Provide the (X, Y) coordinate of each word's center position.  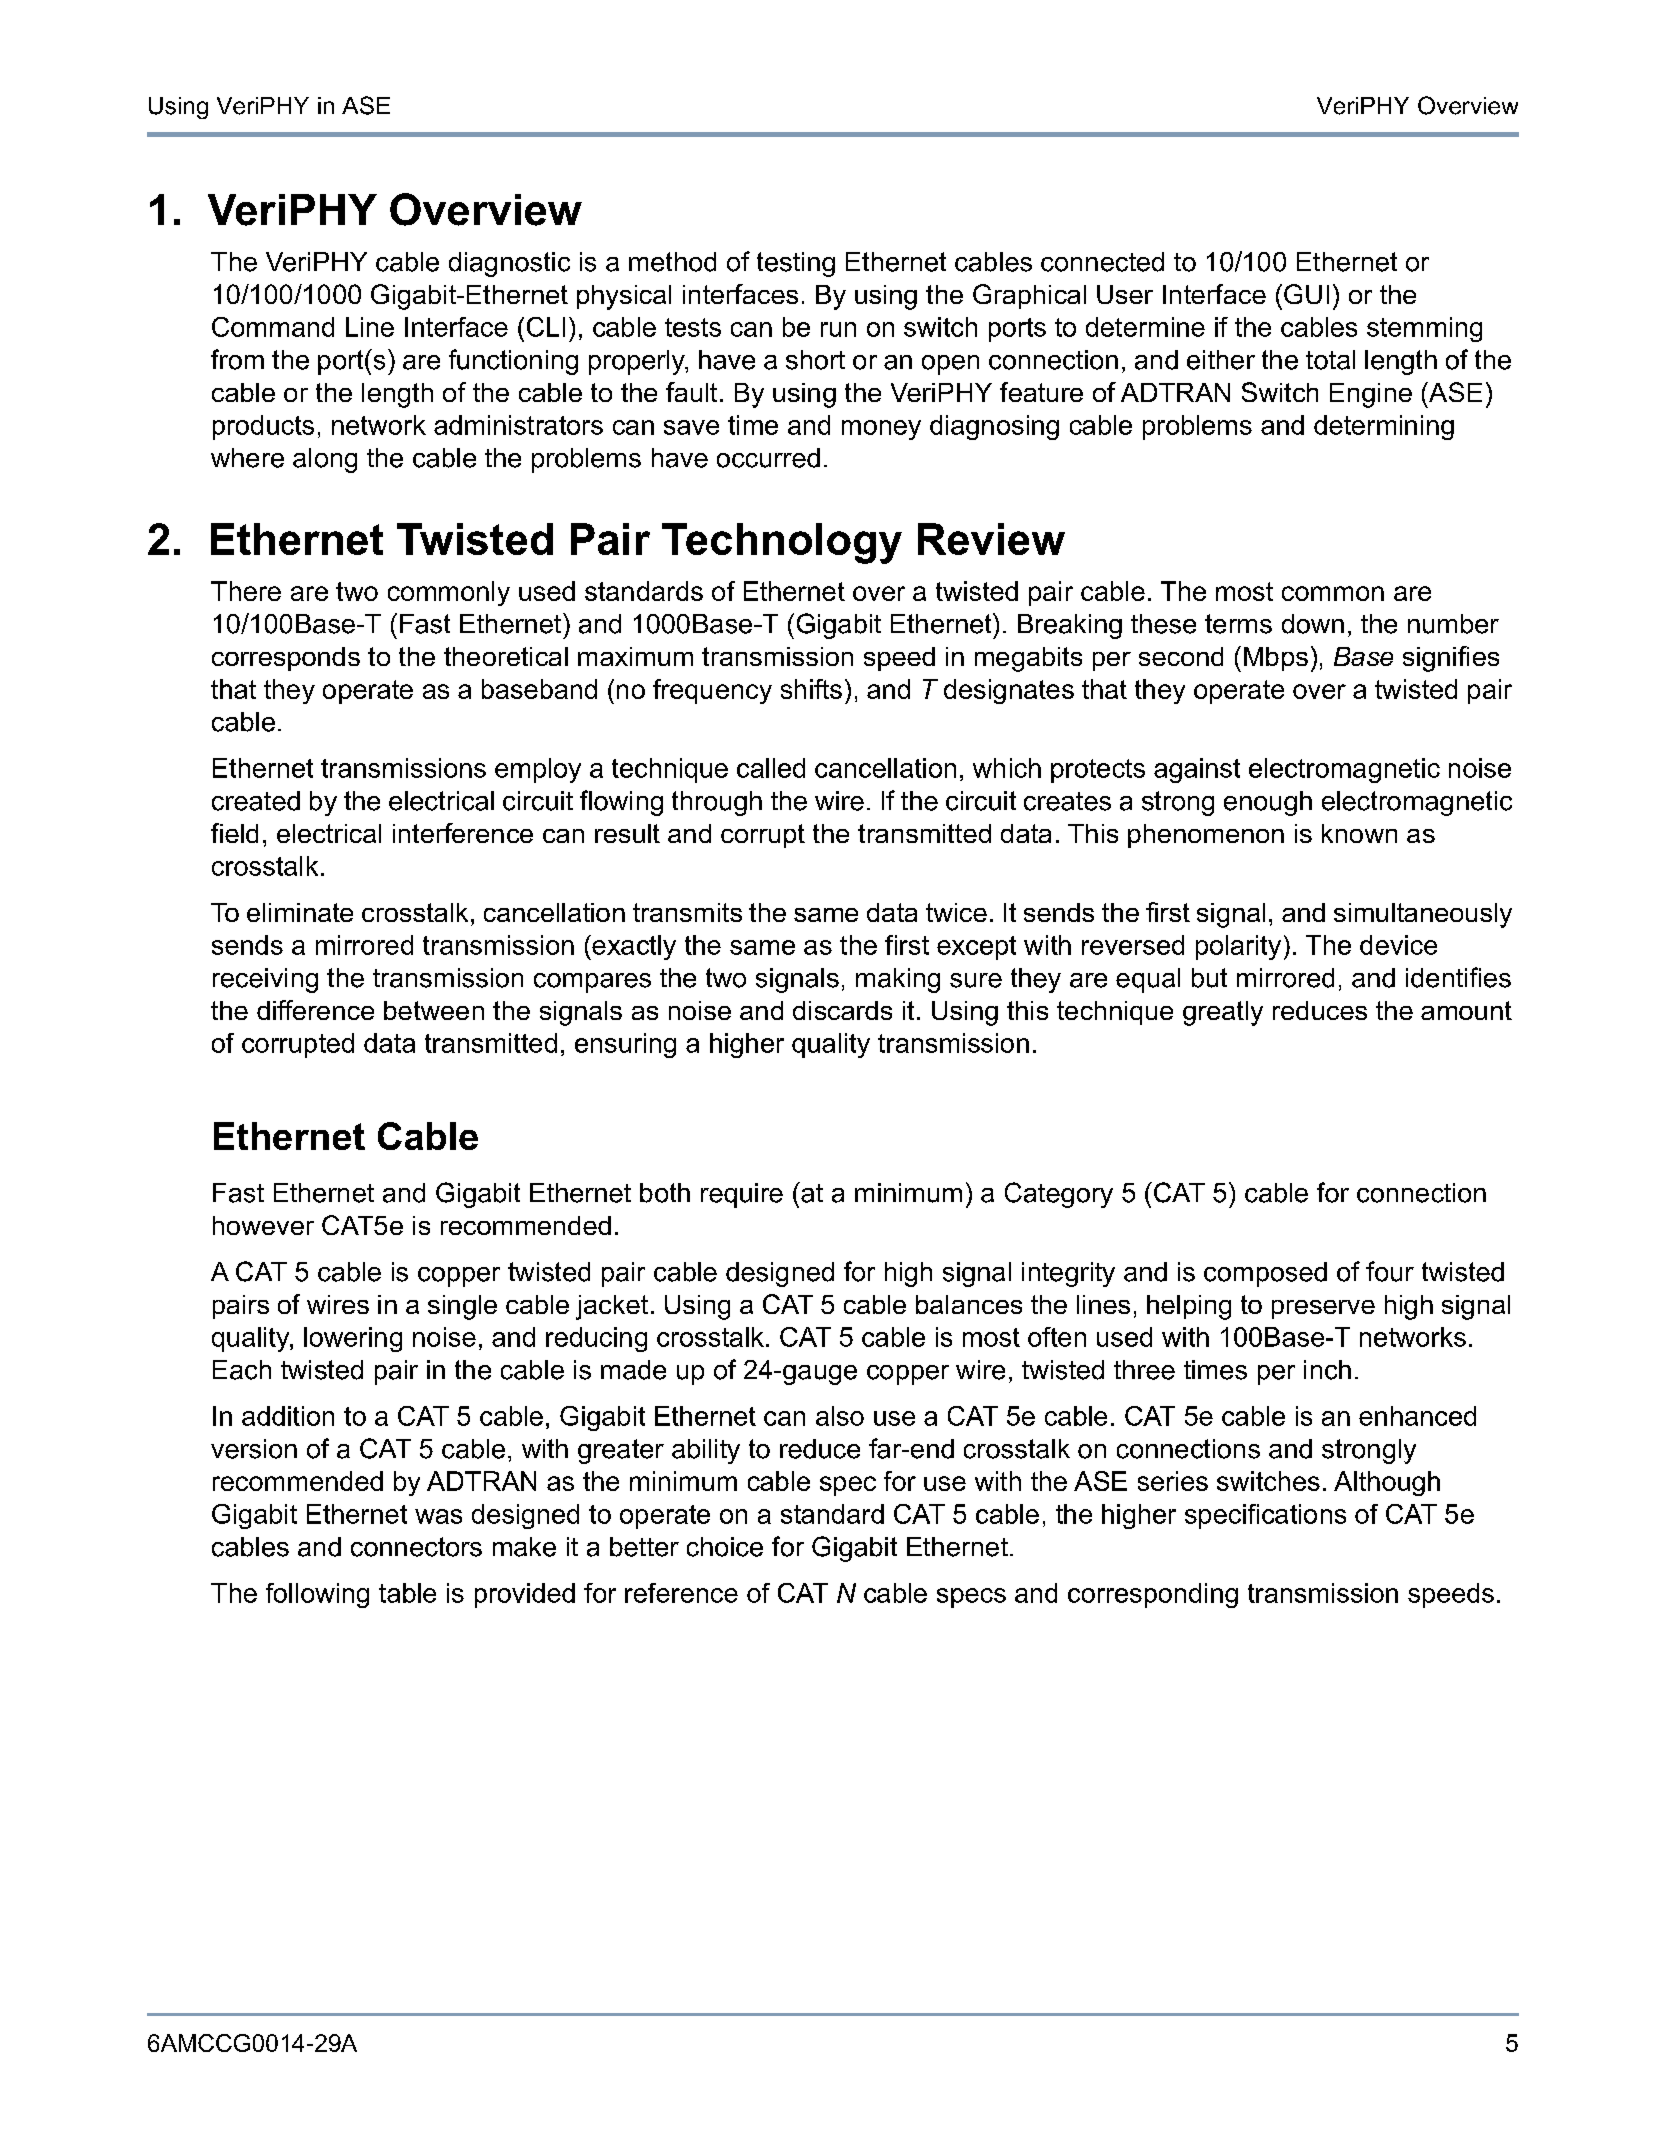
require (742, 1195)
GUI (1306, 294)
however (263, 1225)
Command (273, 327)
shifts (811, 689)
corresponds (286, 659)
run (838, 329)
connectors (416, 1547)
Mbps (1276, 659)
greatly (1223, 1013)
